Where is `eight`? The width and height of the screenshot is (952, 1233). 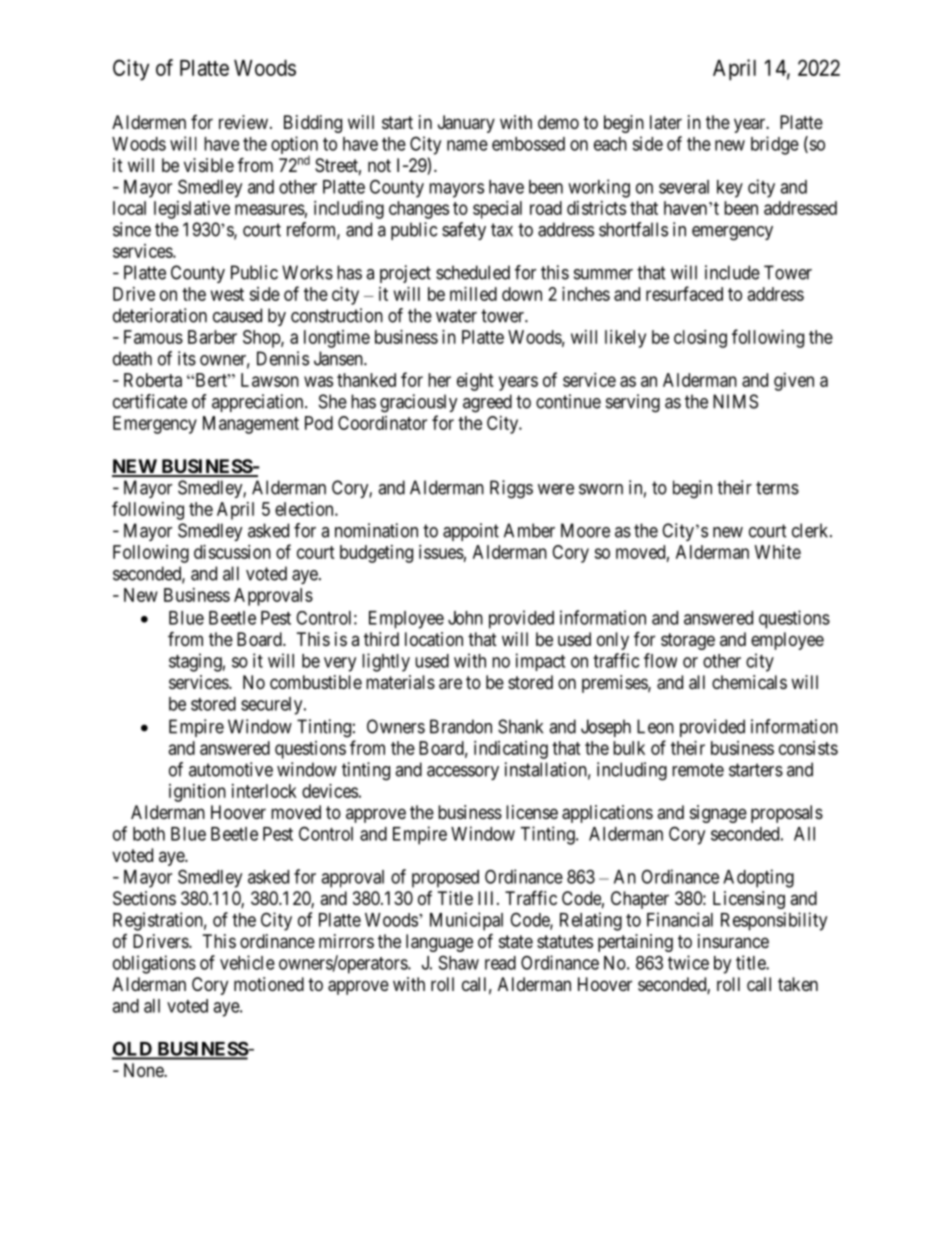 eight is located at coordinates (475, 382).
